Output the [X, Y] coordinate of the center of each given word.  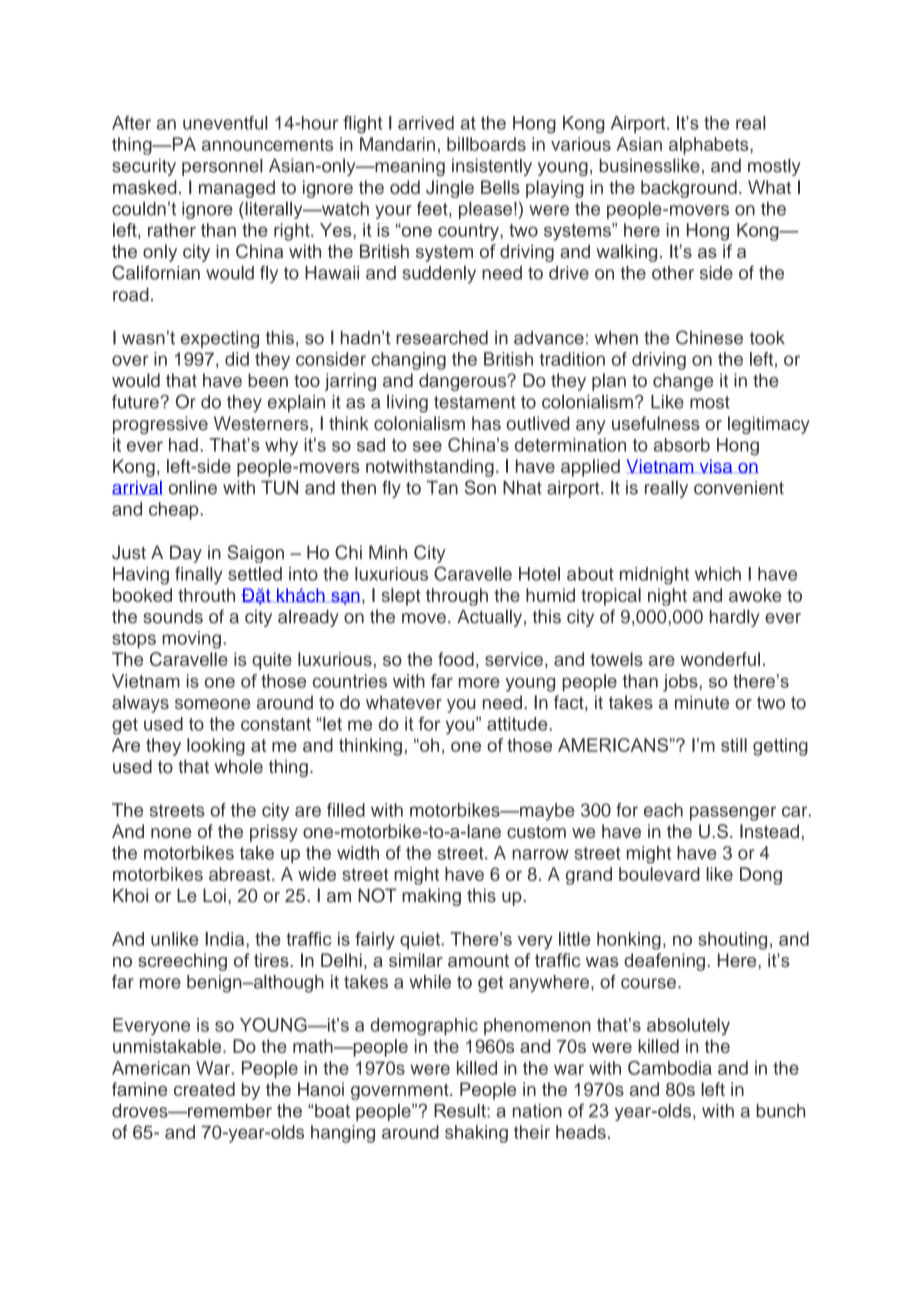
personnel [222, 167]
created [204, 1089]
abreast [241, 874]
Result [461, 1110]
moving [191, 640]
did [237, 359]
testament [475, 402]
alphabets [710, 146]
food [456, 659]
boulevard [659, 874]
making [431, 897]
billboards [486, 144]
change [683, 382]
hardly [735, 618]
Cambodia [670, 1068]
